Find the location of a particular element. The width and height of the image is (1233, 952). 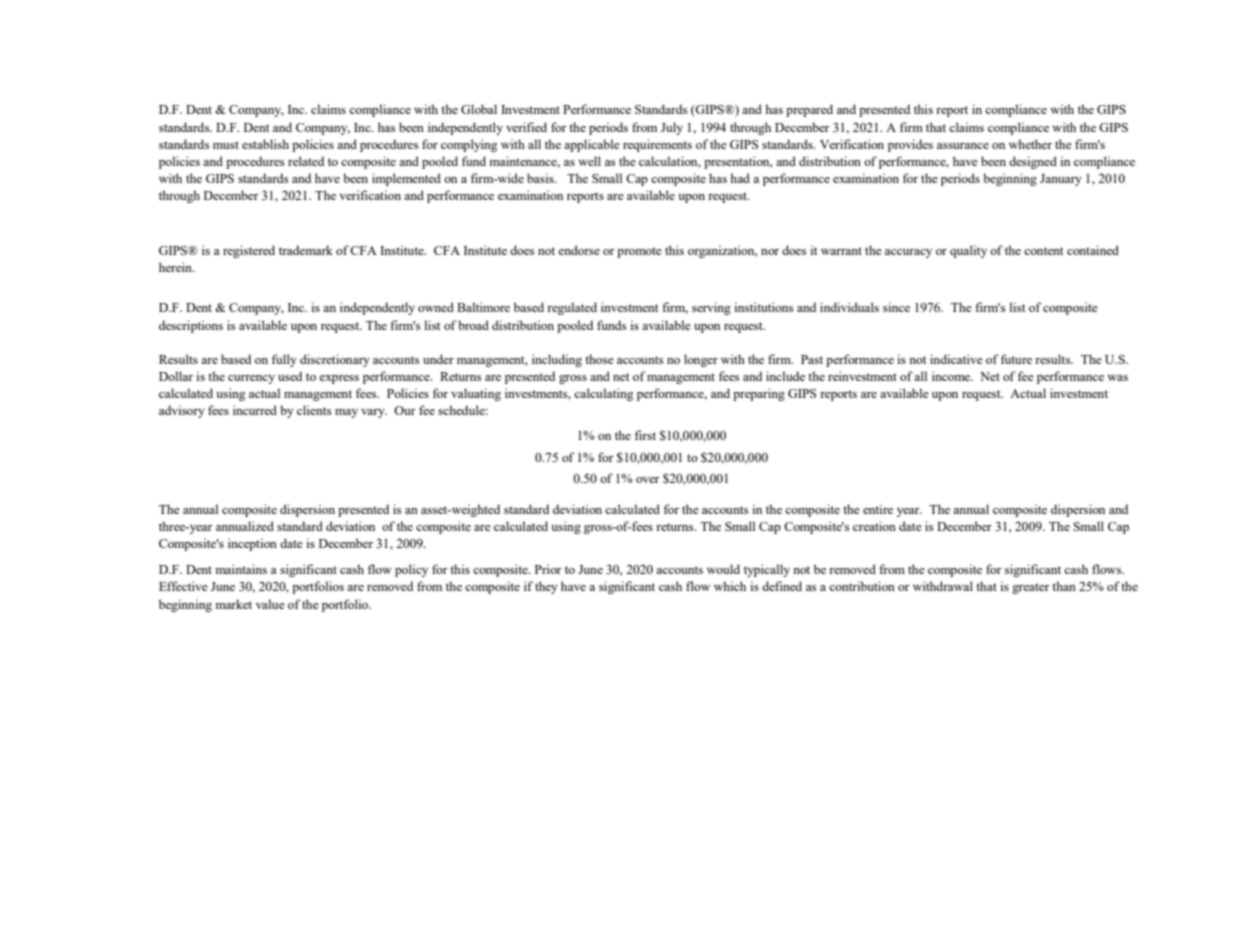

value is located at coordinates (270, 604).
